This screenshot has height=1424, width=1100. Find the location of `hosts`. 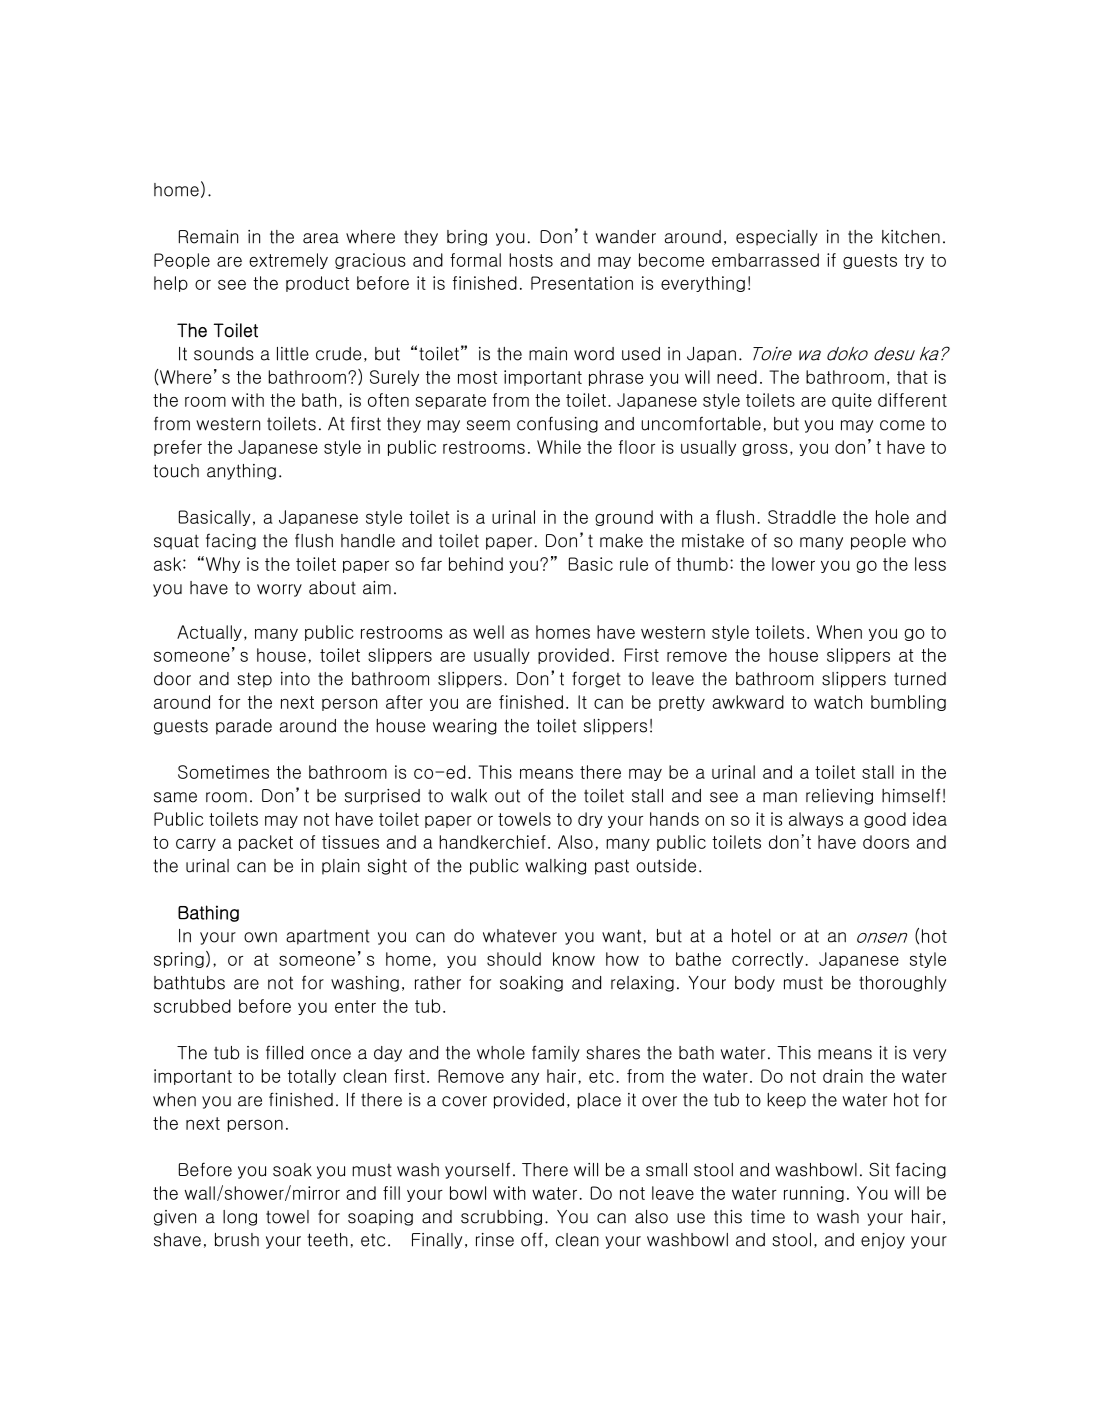

hosts is located at coordinates (531, 260).
